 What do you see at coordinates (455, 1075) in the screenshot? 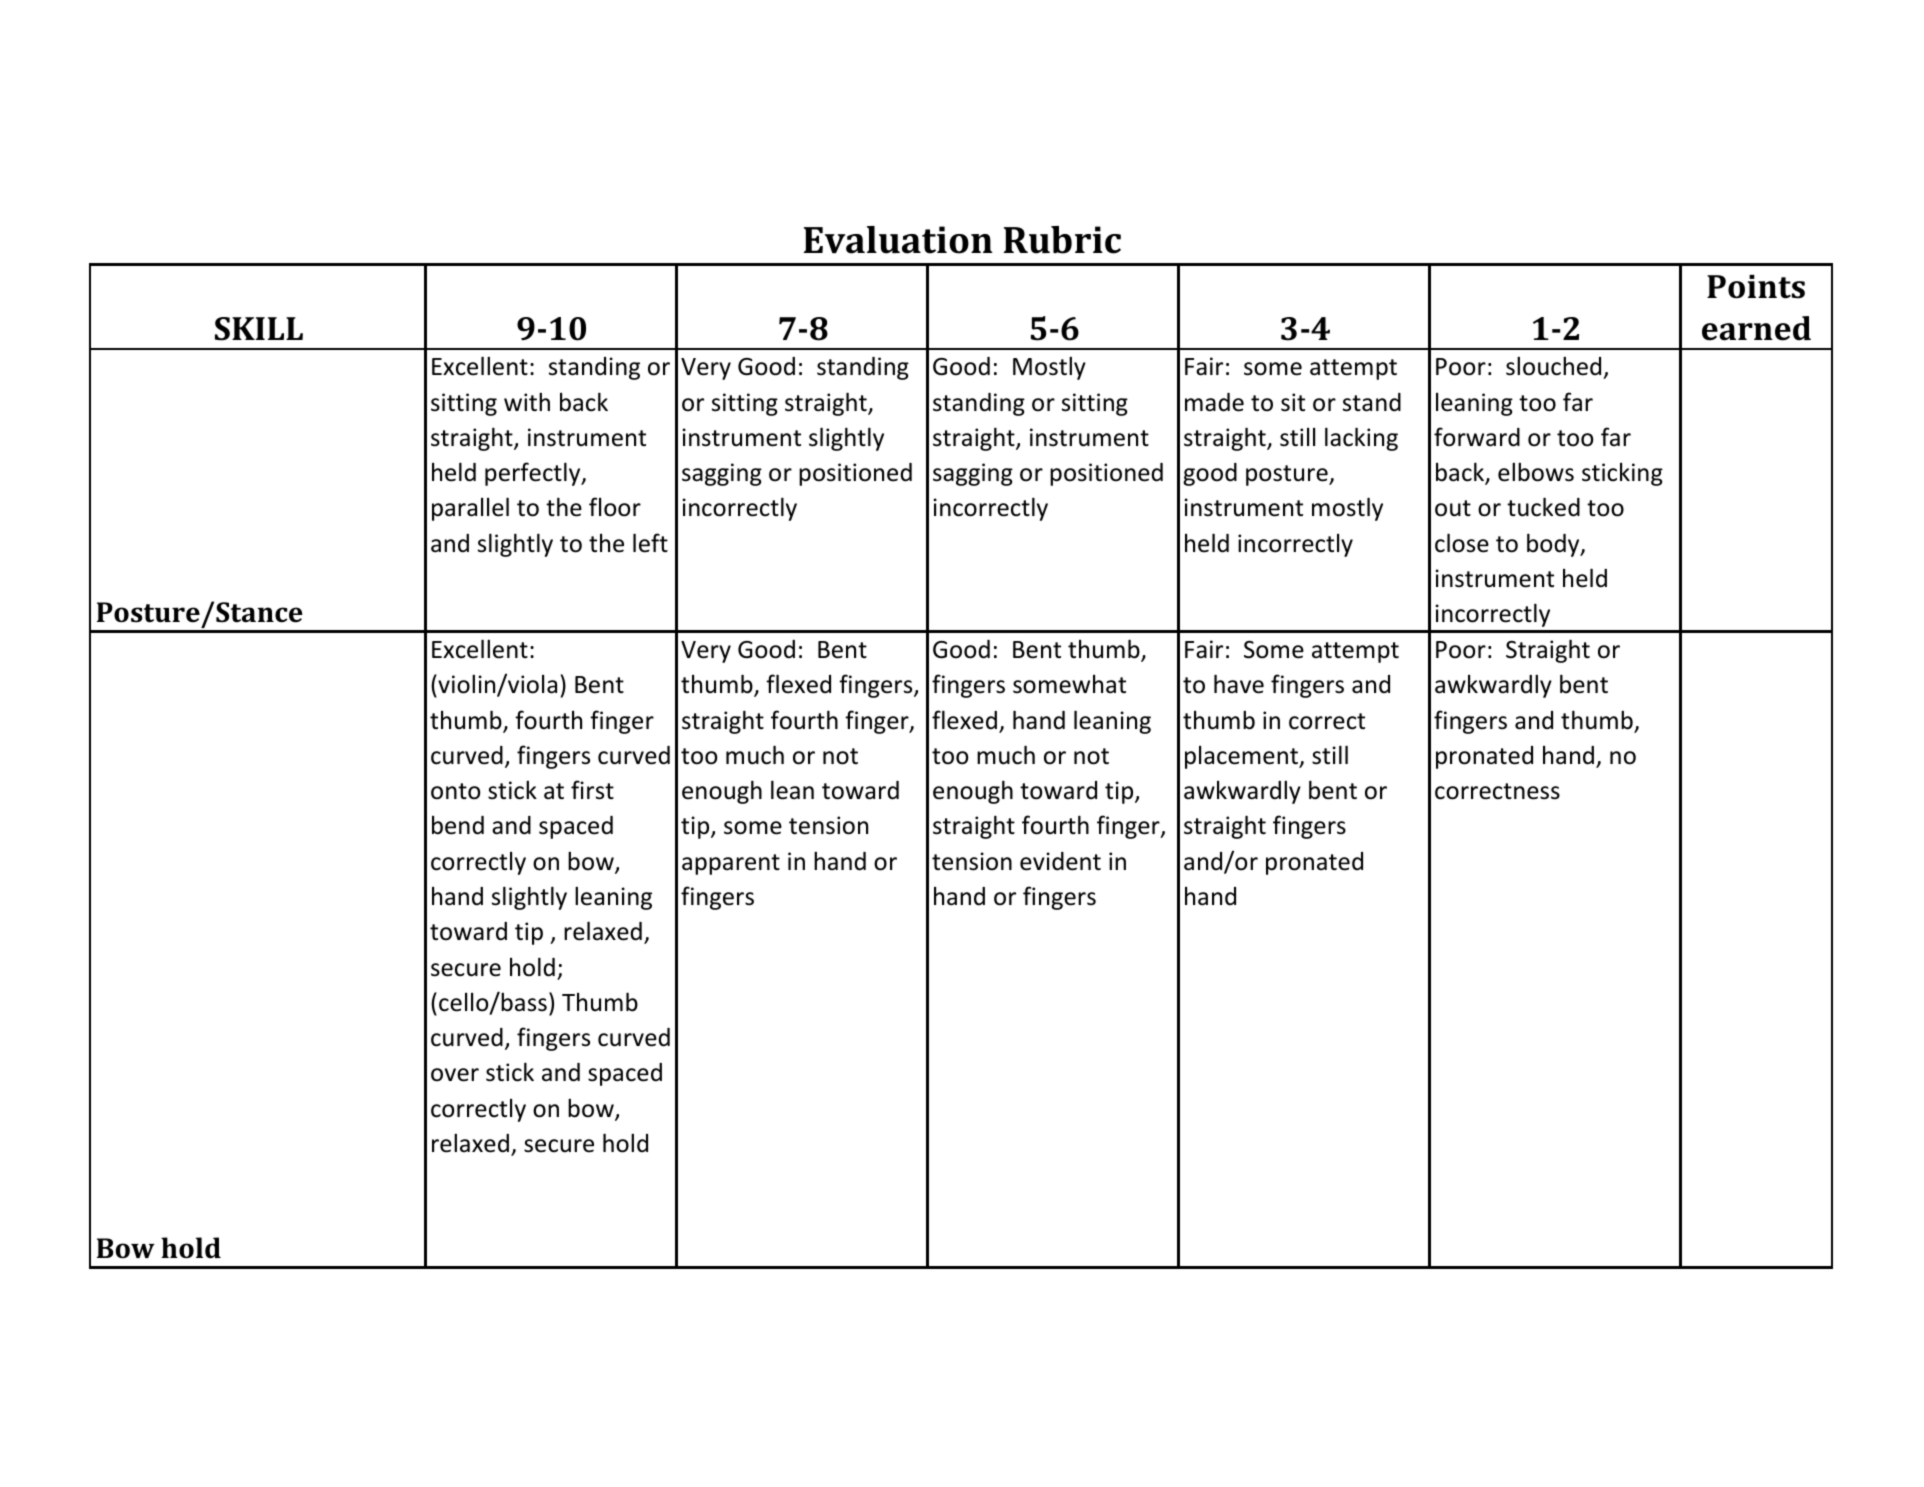
I see `over` at bounding box center [455, 1075].
